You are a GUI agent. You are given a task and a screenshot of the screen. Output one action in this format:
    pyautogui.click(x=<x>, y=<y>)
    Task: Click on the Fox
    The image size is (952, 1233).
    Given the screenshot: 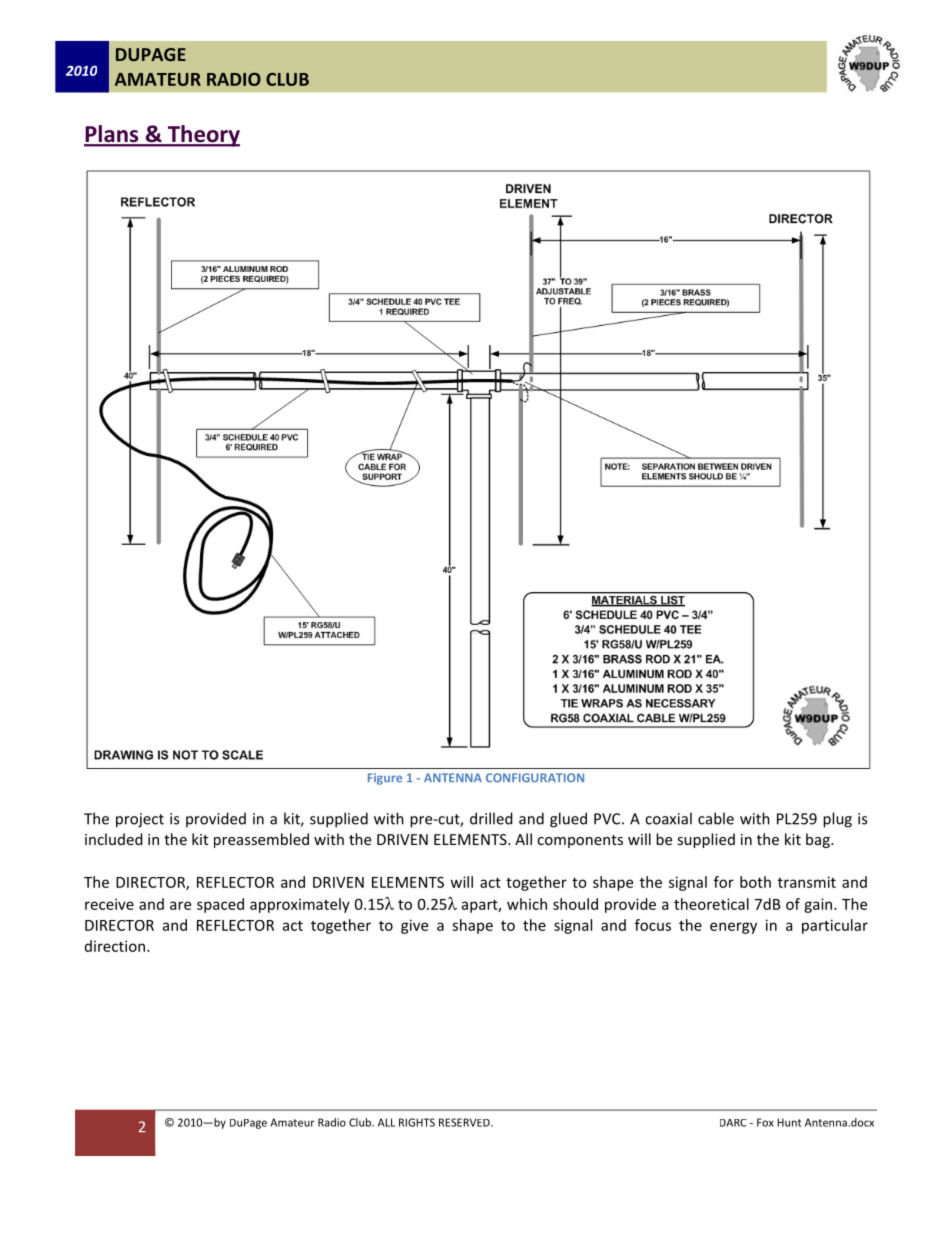 What is the action you would take?
    pyautogui.click(x=765, y=1122)
